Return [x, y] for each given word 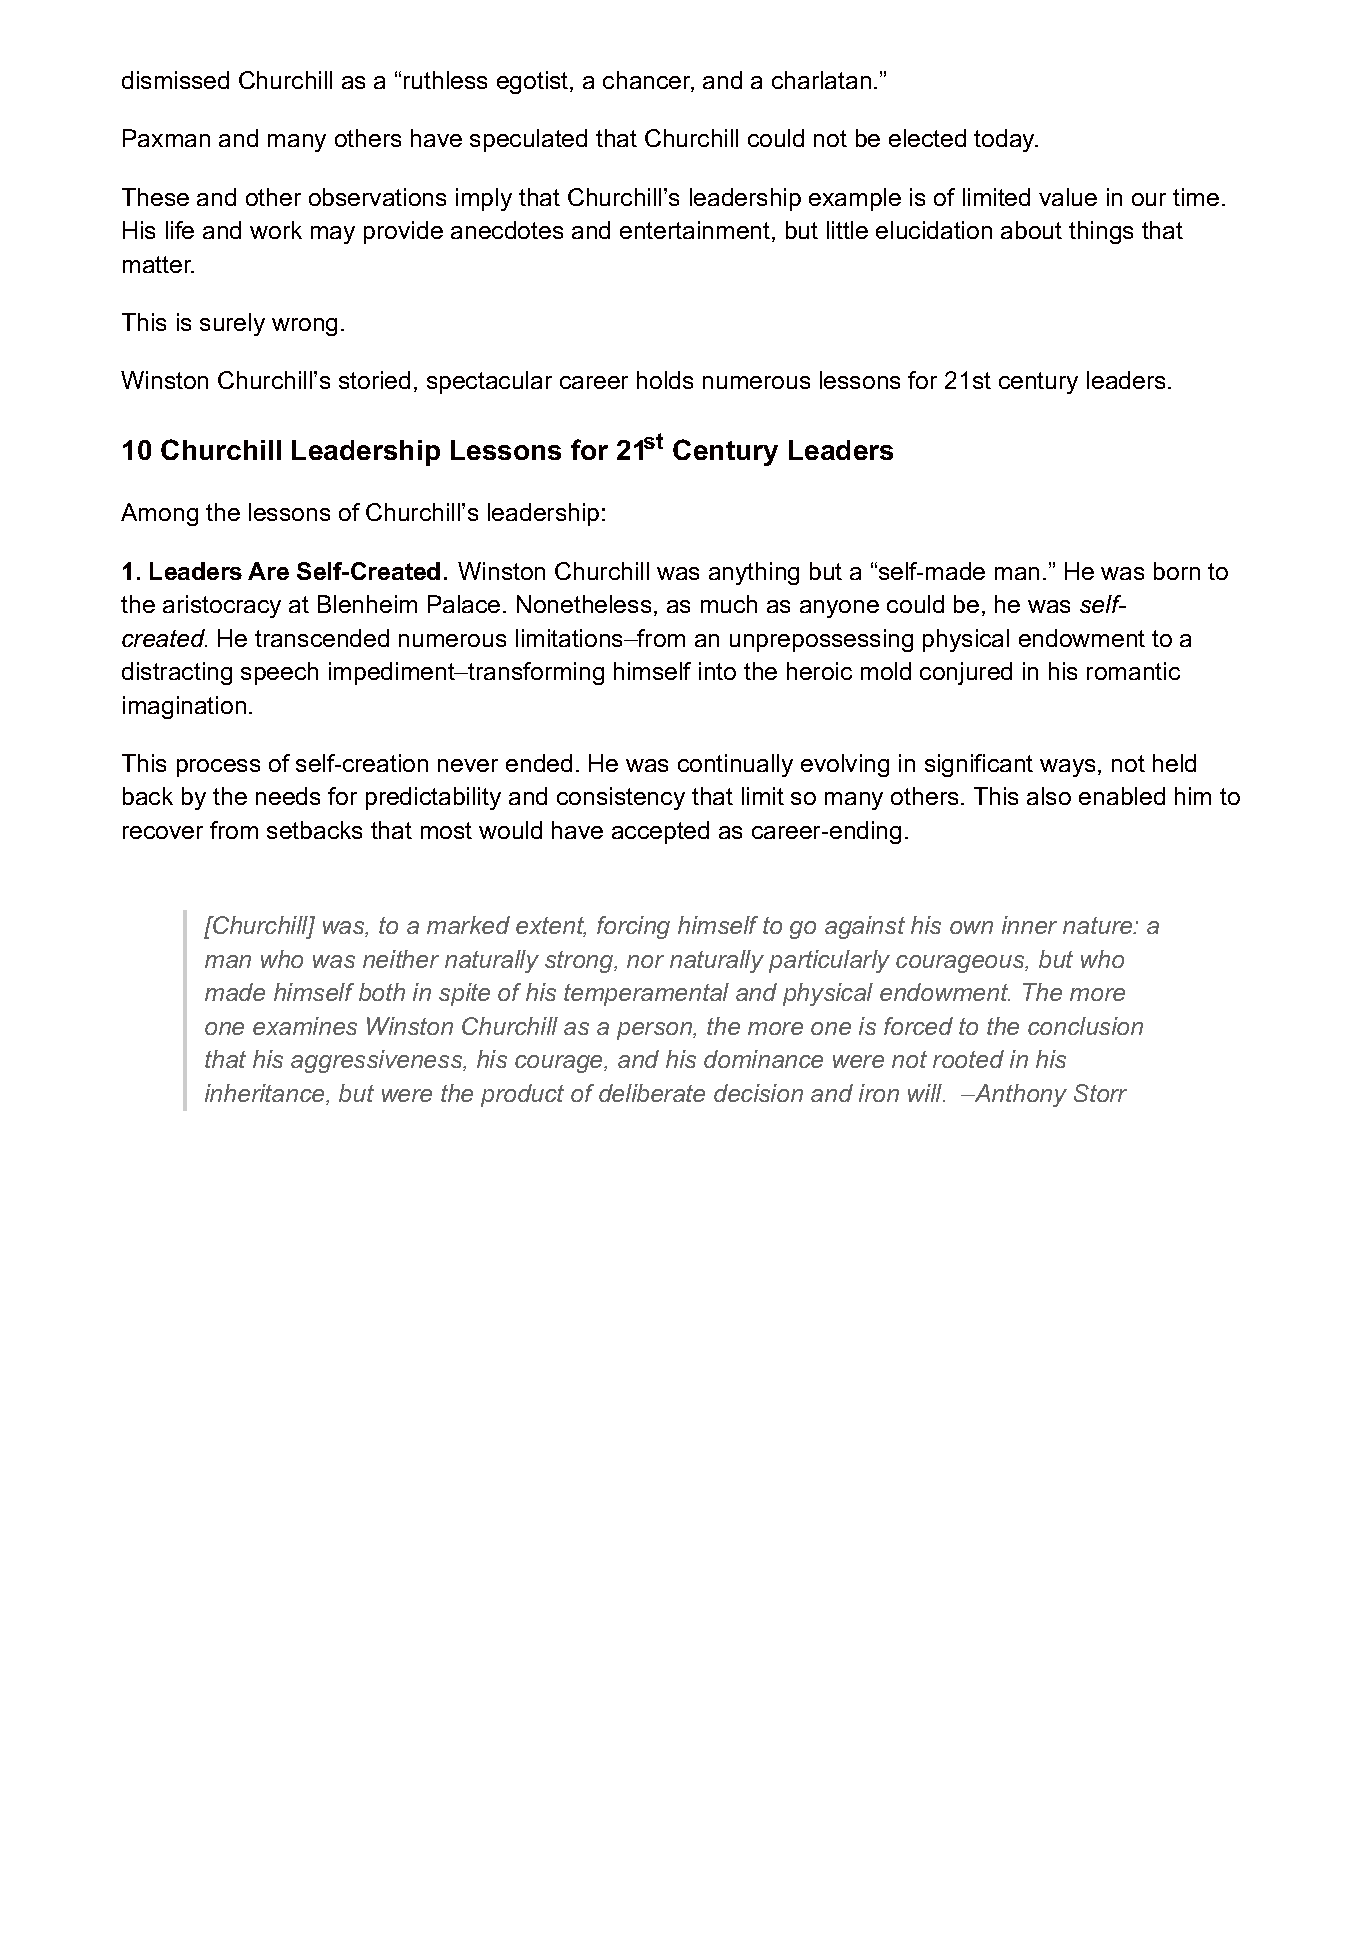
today [1005, 140]
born [1177, 571]
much [729, 604]
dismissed [175, 80]
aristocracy [222, 606]
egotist [534, 82]
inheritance [266, 1094]
